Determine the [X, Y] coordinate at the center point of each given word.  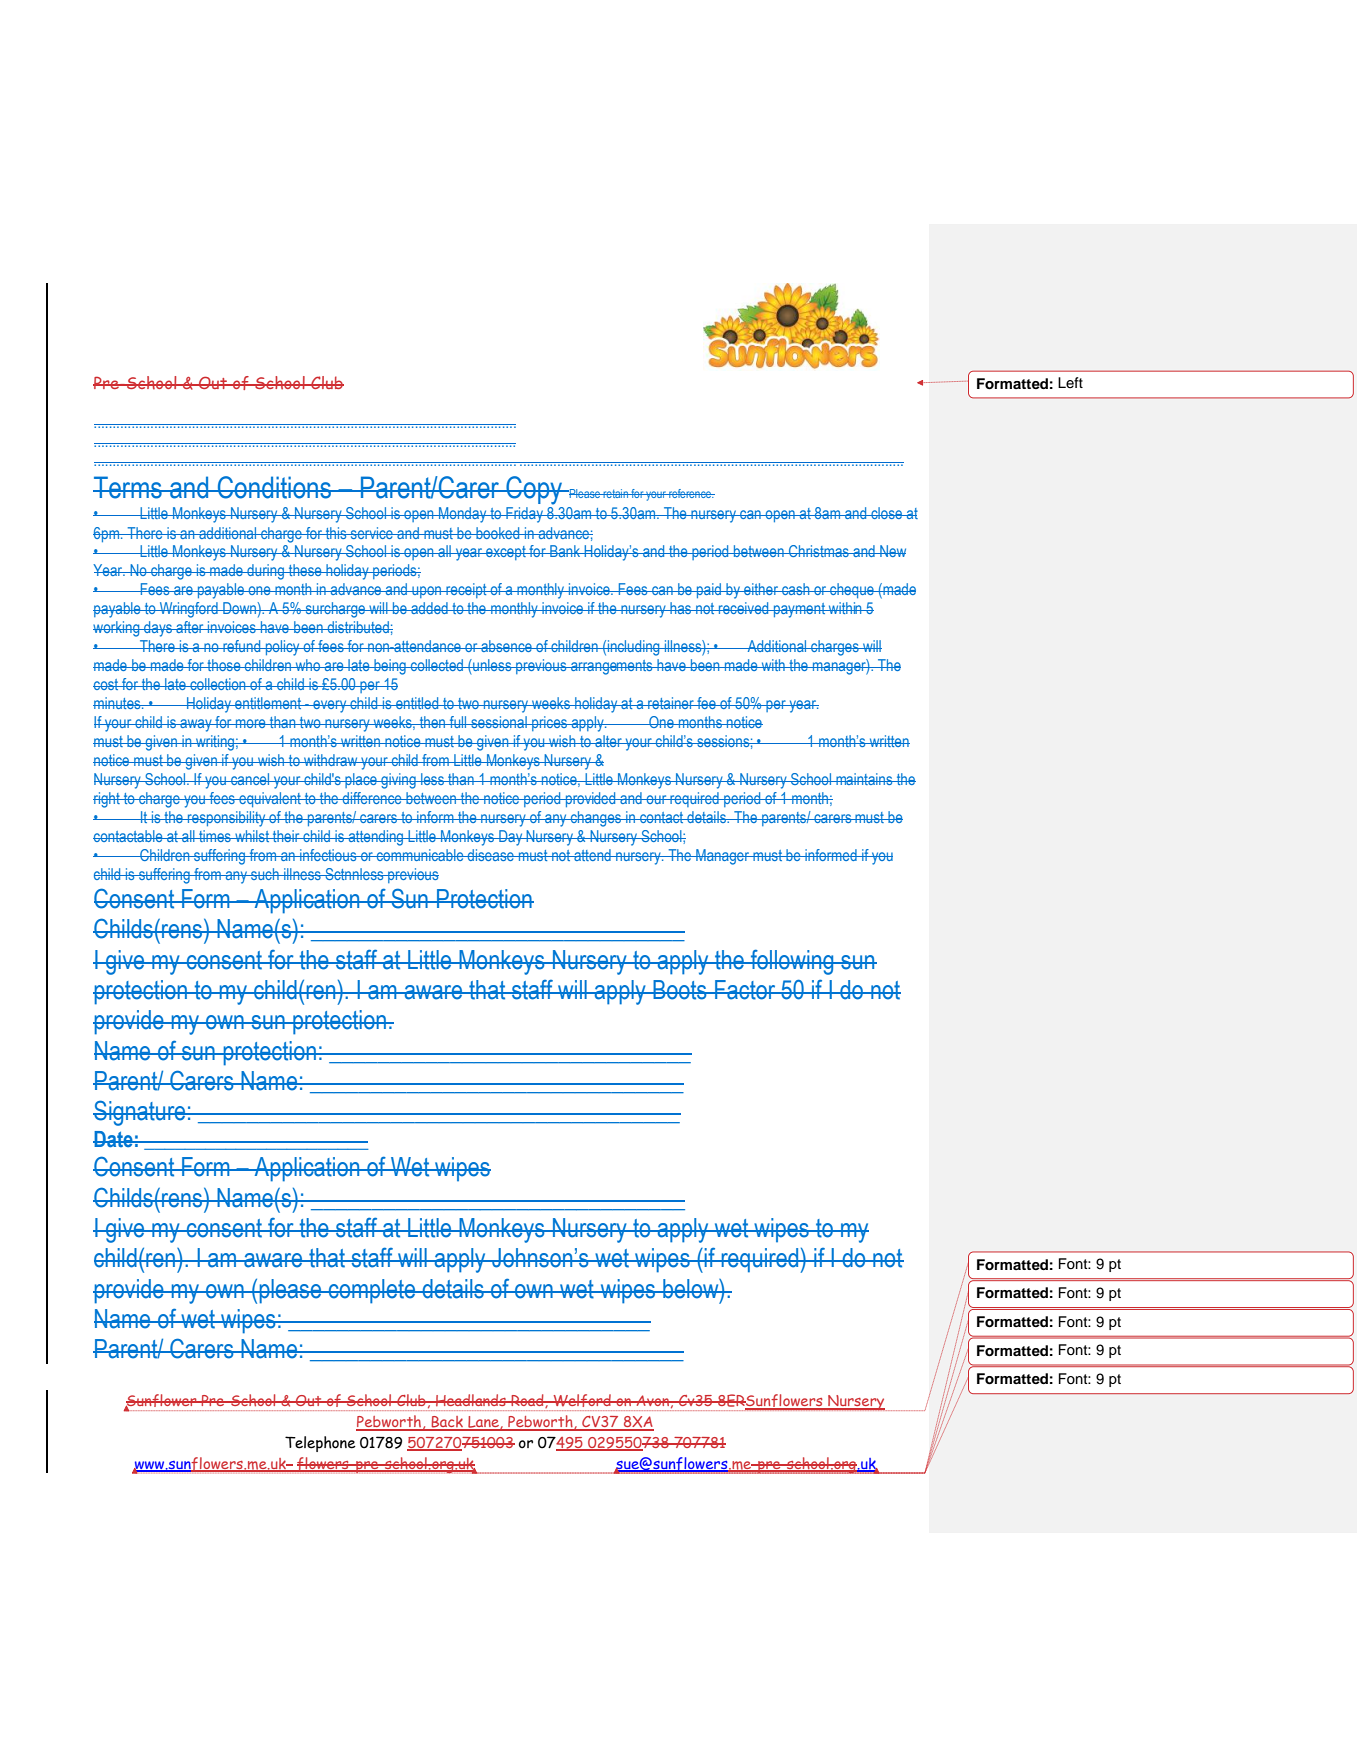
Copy [534, 490]
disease [491, 855]
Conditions [274, 487]
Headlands [471, 1400]
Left [1070, 382]
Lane [483, 1423]
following [792, 962]
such [265, 874]
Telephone [320, 1444]
